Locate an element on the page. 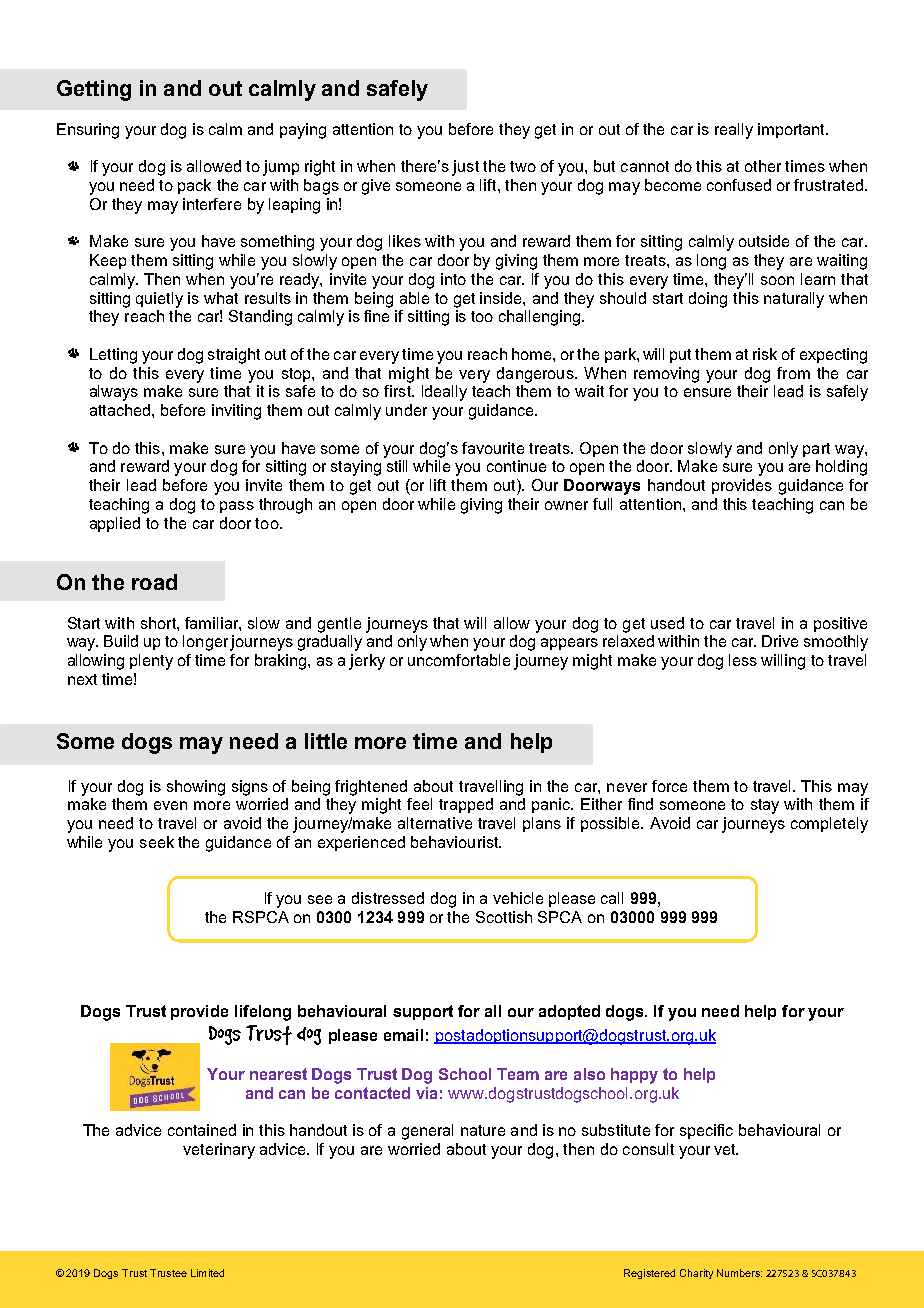 Image resolution: width=924 pixels, height=1308 pixels. pack is located at coordinates (194, 186).
